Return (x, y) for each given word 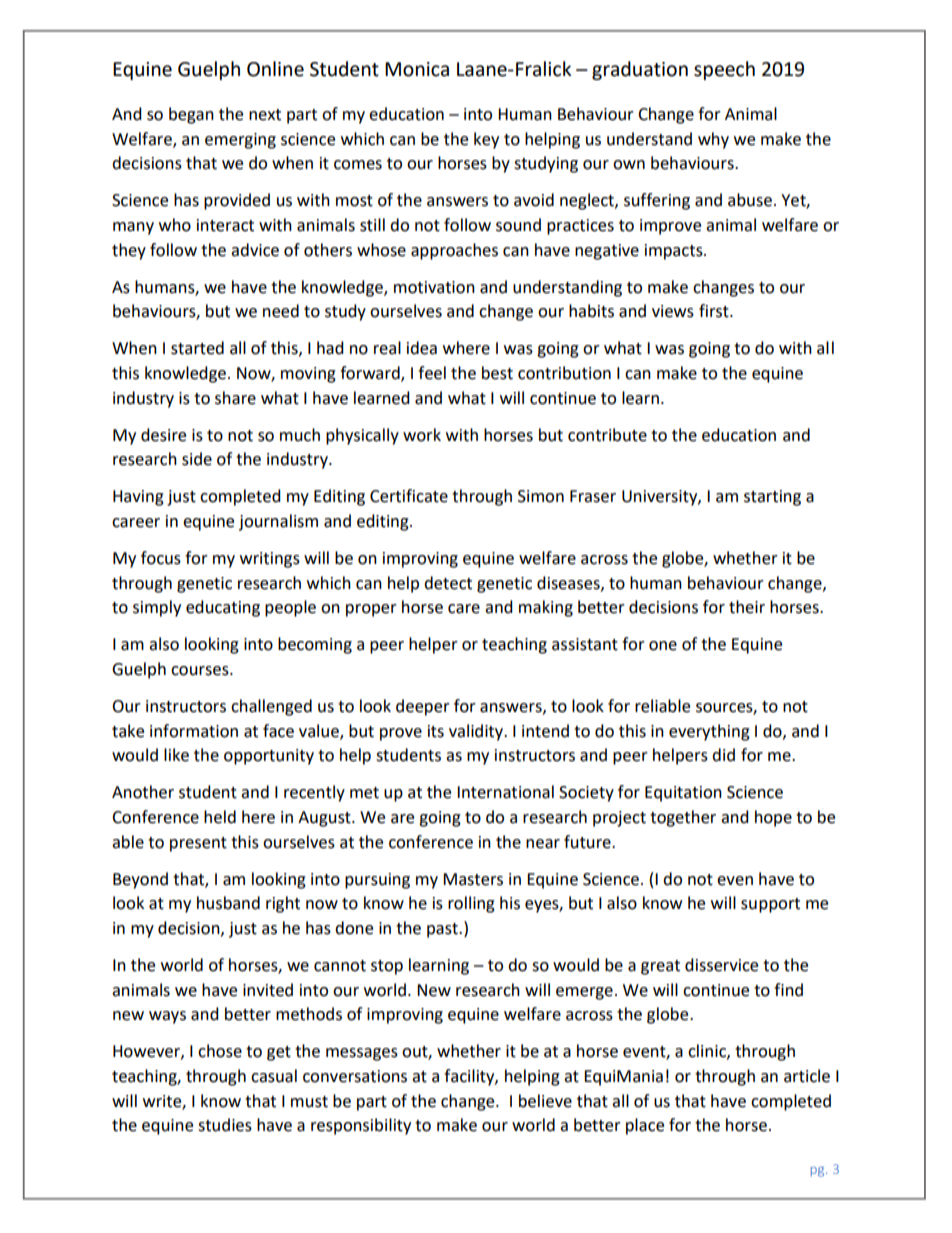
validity (477, 732)
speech (724, 70)
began (191, 115)
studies (225, 1125)
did (723, 755)
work (422, 435)
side (197, 459)
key (486, 140)
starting (772, 498)
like (176, 755)
